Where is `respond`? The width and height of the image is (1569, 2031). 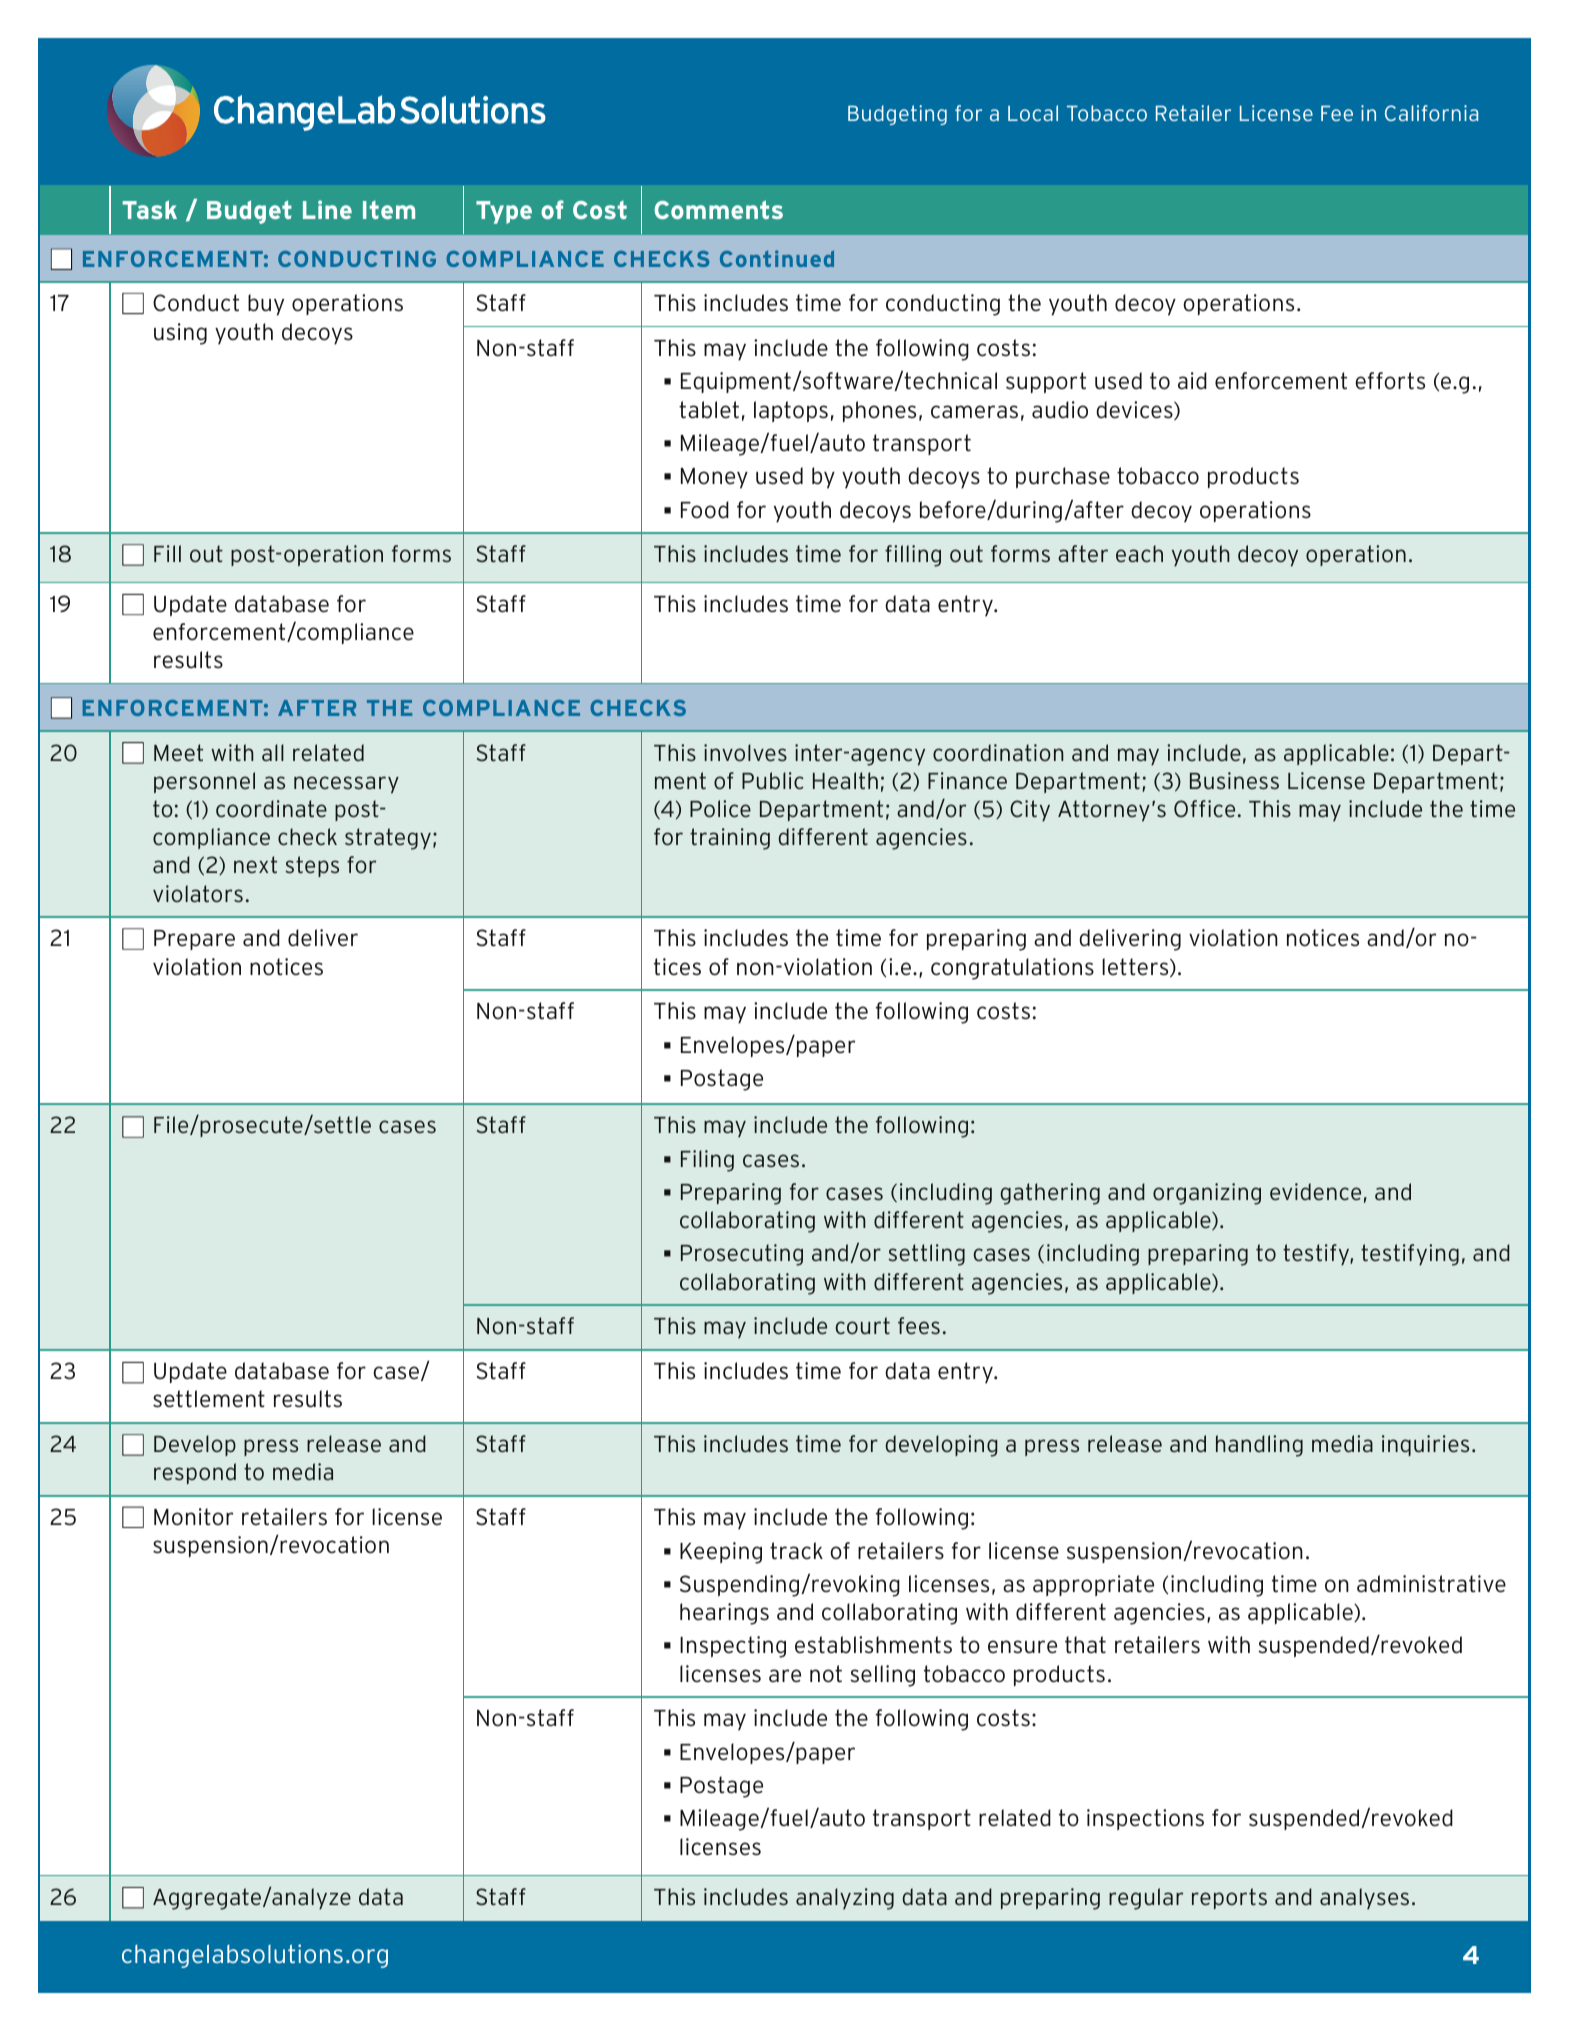 respond is located at coordinates (195, 1473).
